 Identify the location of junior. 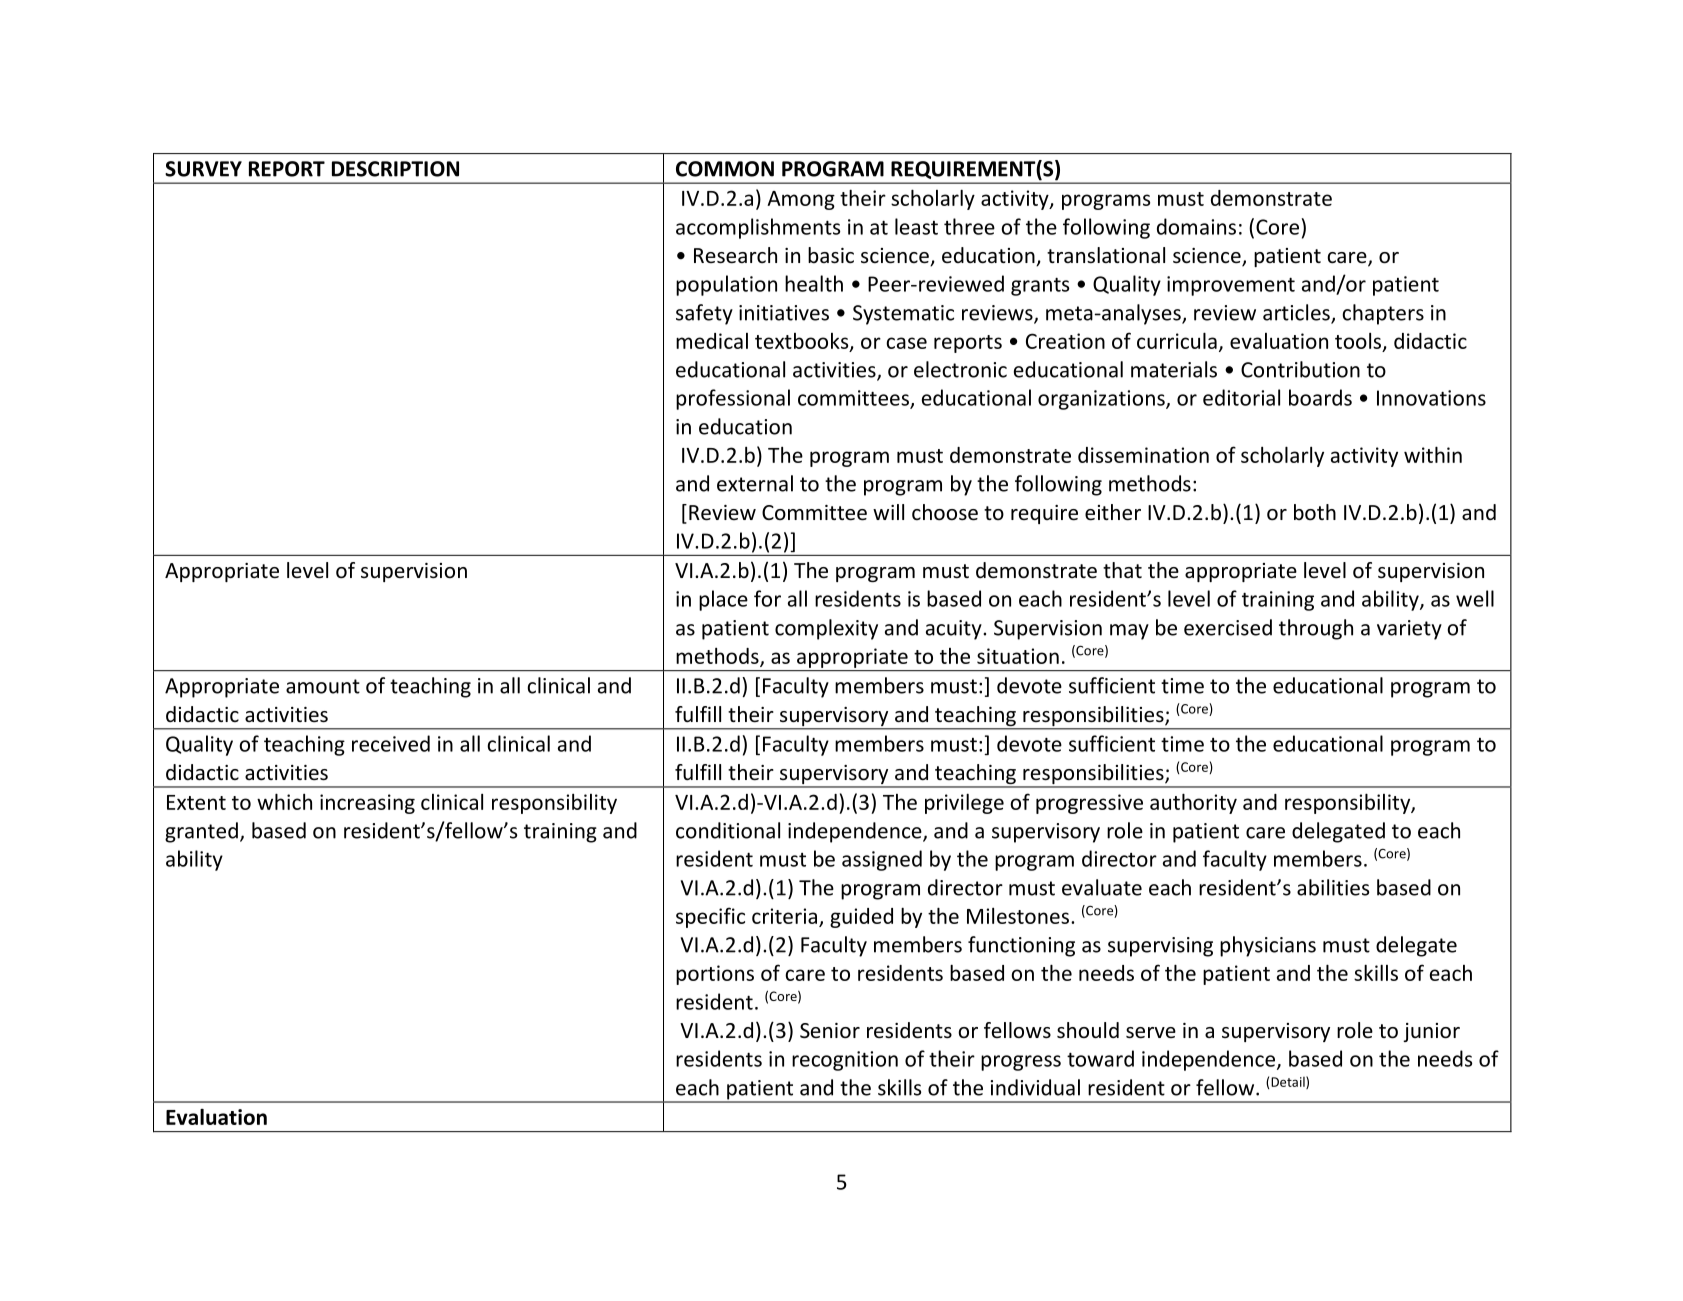
(1431, 1032).
